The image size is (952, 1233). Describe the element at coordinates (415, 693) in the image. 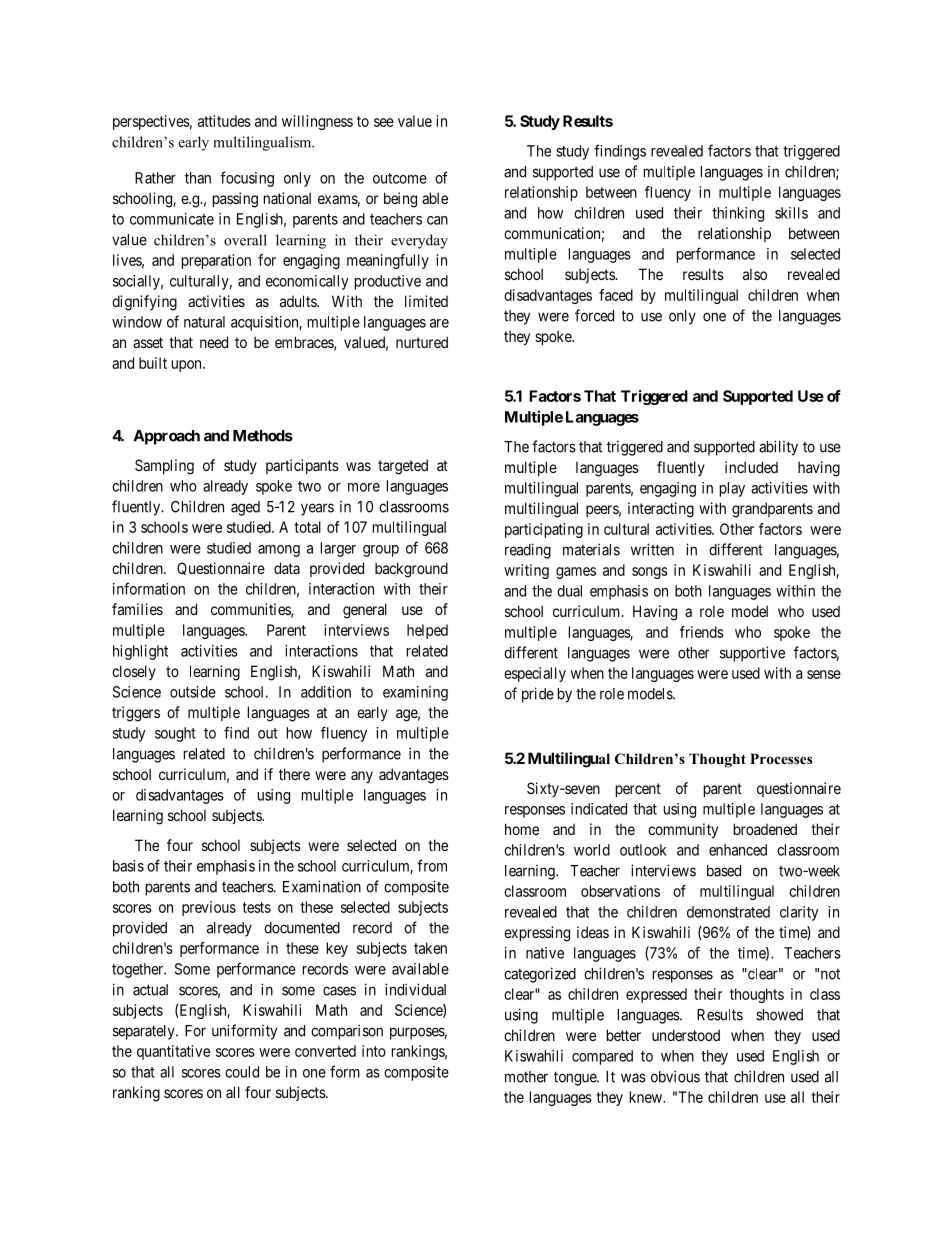

I see `examining` at that location.
